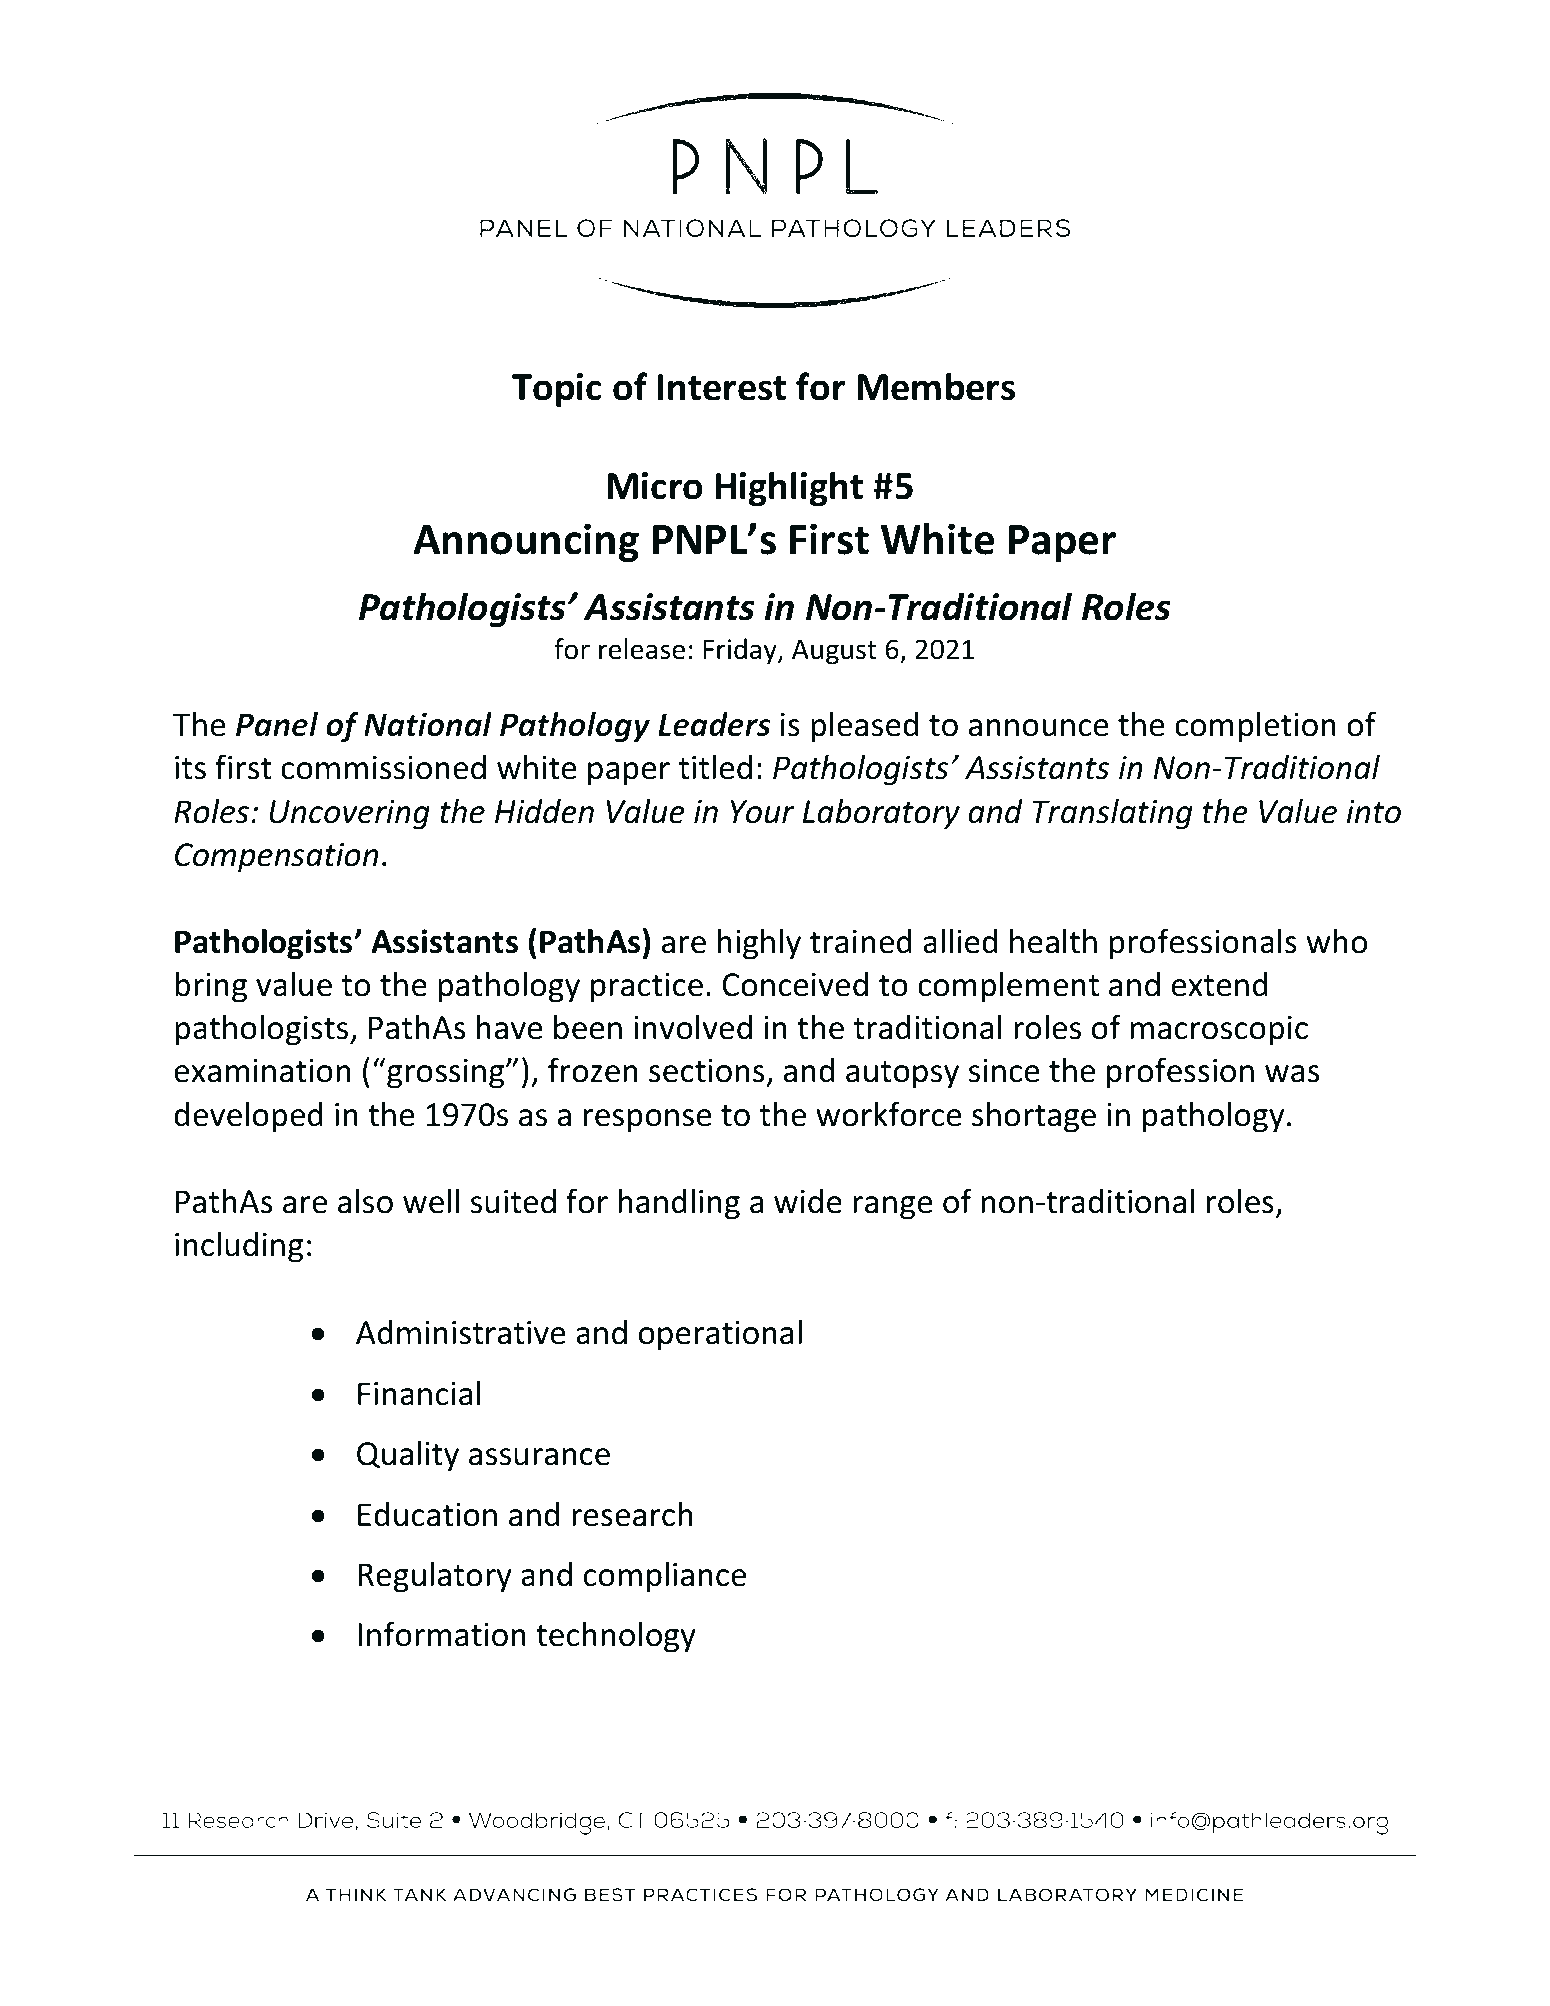 This page has width=1550, height=2006. What do you see at coordinates (721, 387) in the page?
I see `Interest` at bounding box center [721, 387].
